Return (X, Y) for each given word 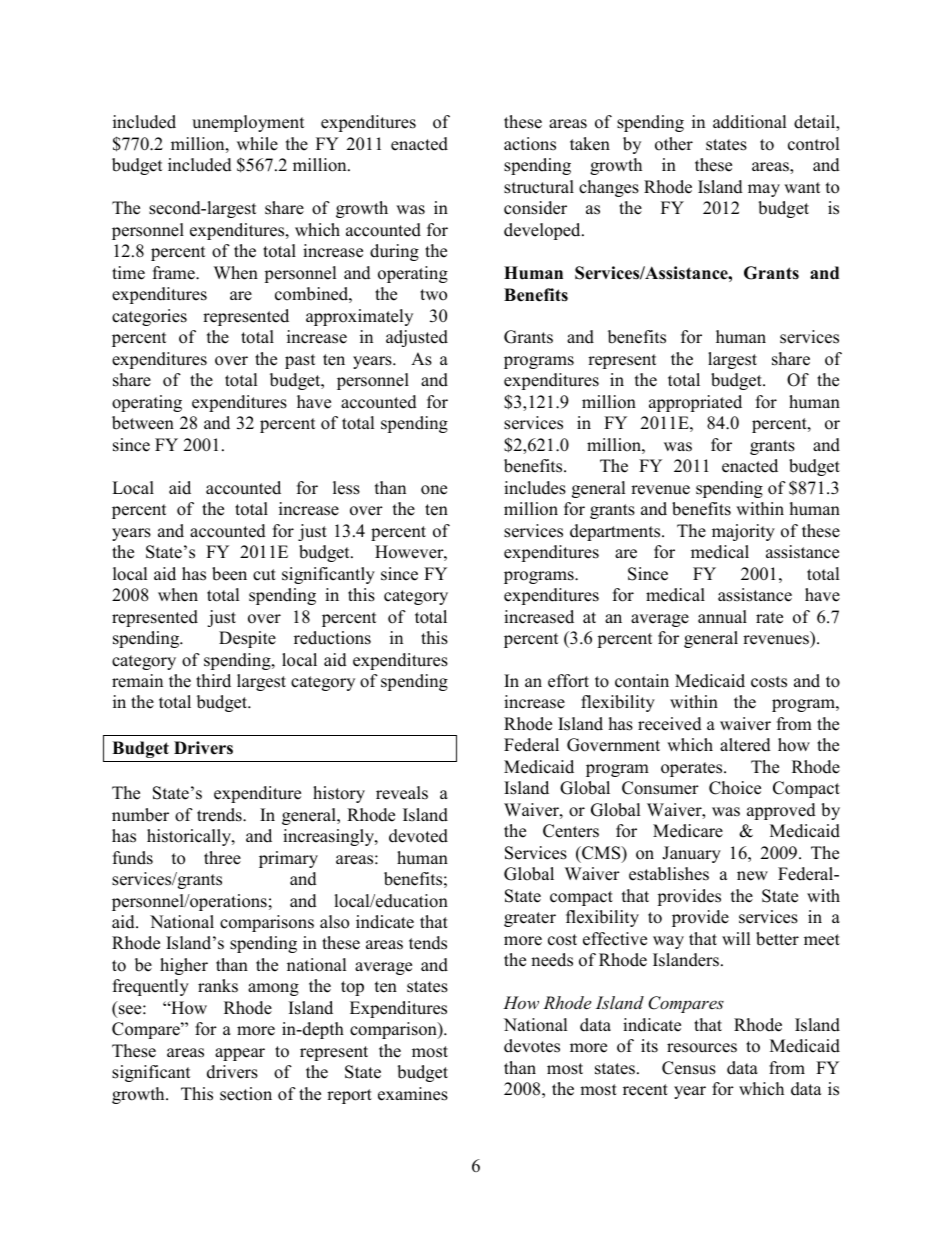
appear (240, 1054)
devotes (532, 1046)
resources (702, 1048)
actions (530, 144)
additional (749, 122)
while (257, 144)
